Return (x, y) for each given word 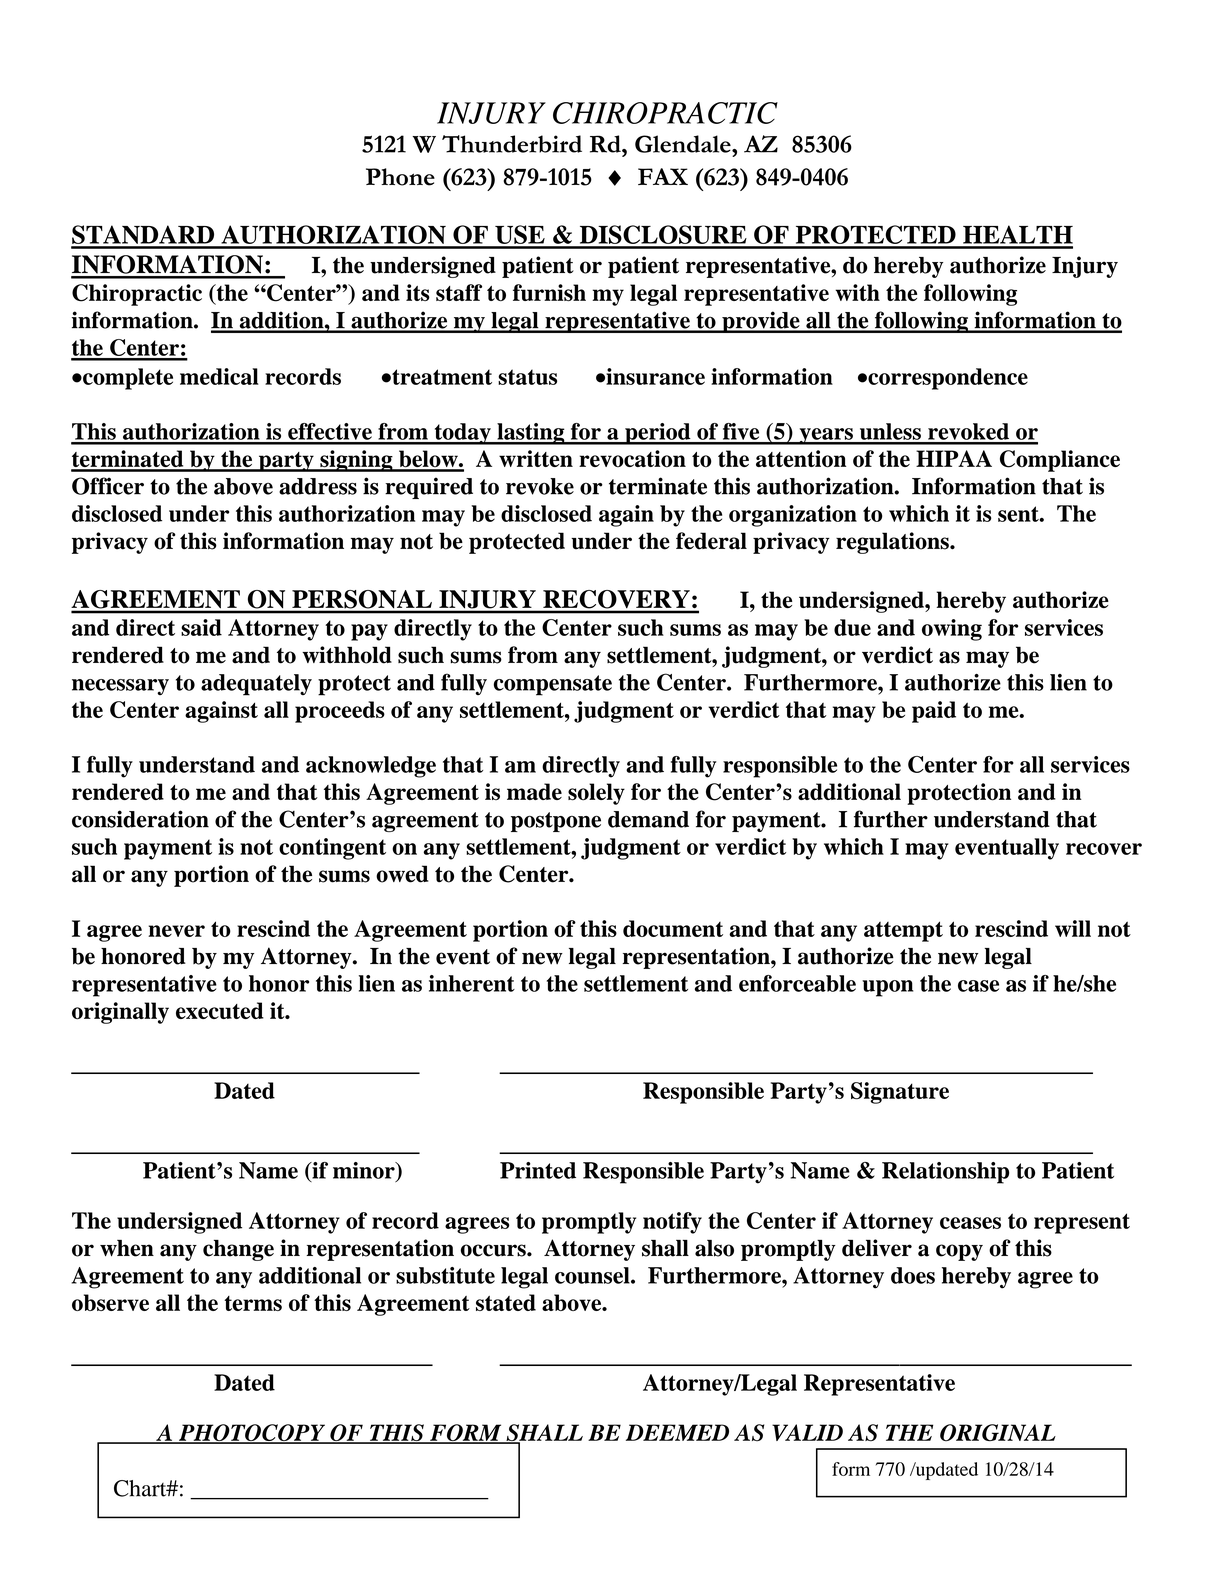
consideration (140, 819)
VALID (807, 1432)
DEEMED (677, 1432)
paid (934, 712)
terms (253, 1303)
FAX (663, 176)
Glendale (684, 144)
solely (596, 794)
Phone (400, 177)
